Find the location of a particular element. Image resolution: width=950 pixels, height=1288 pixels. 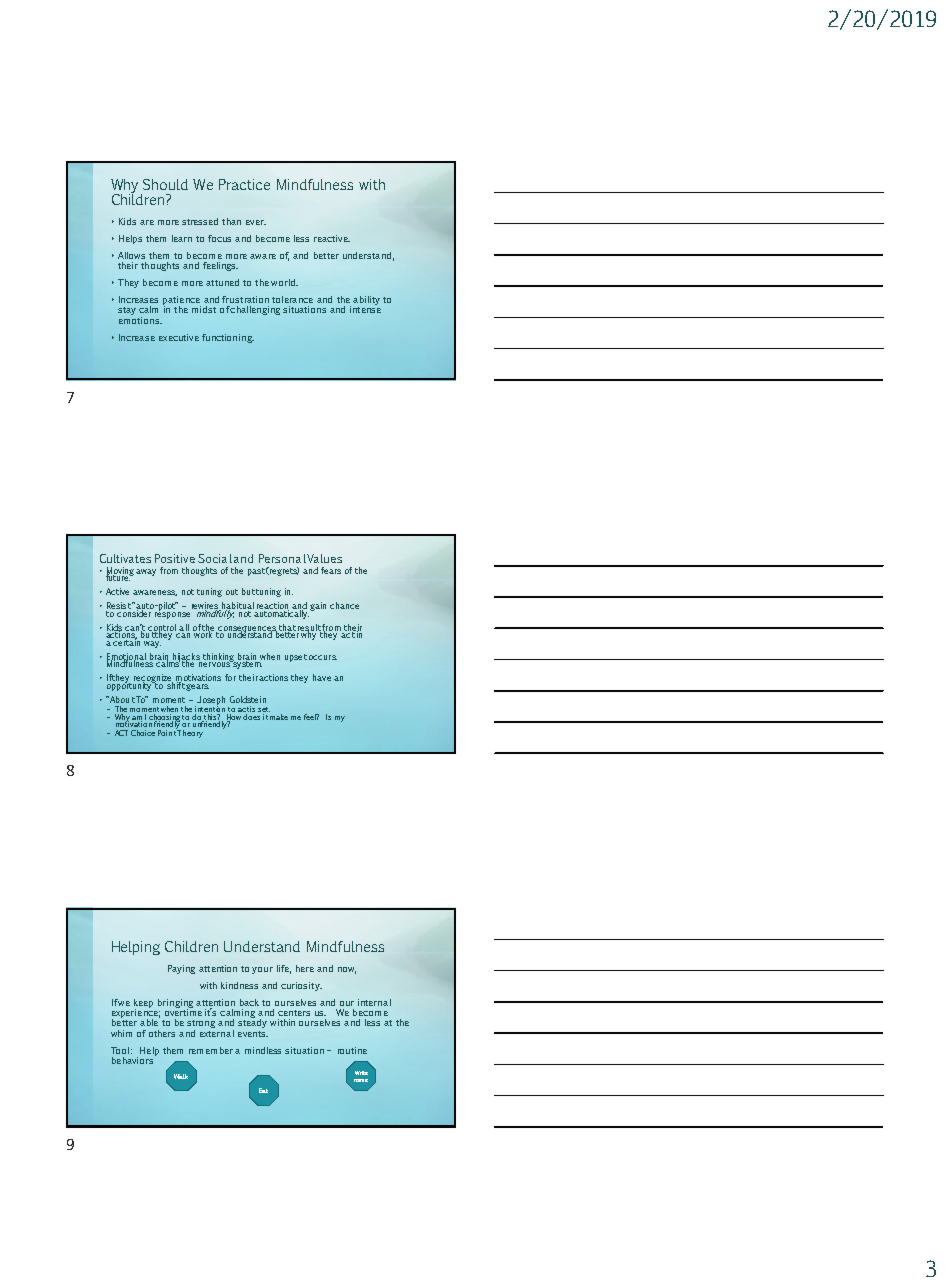

others is located at coordinates (162, 1033).
